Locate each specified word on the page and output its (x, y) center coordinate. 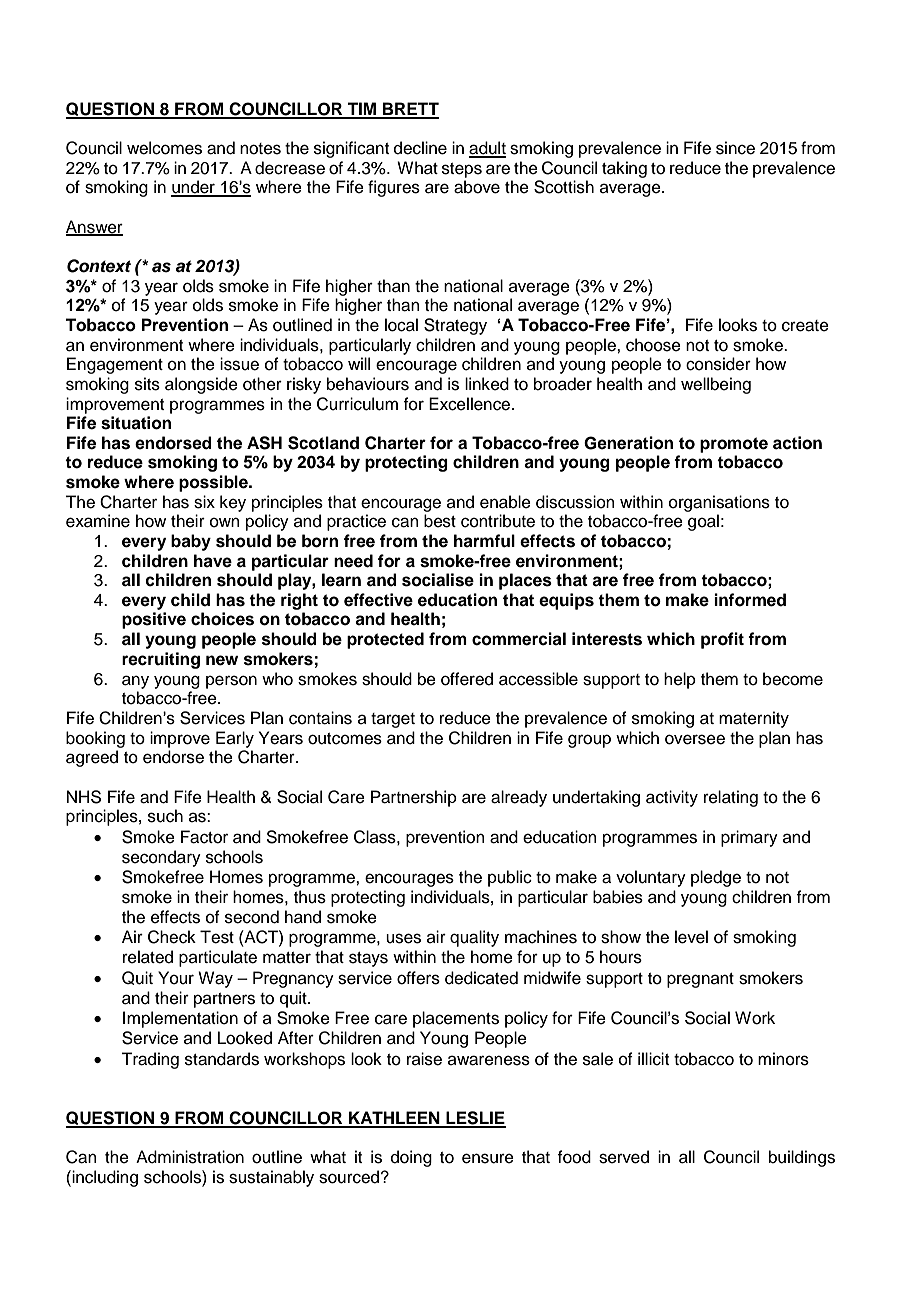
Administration (190, 1157)
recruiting (161, 660)
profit (722, 640)
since (735, 148)
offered (467, 679)
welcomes (164, 148)
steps (462, 170)
